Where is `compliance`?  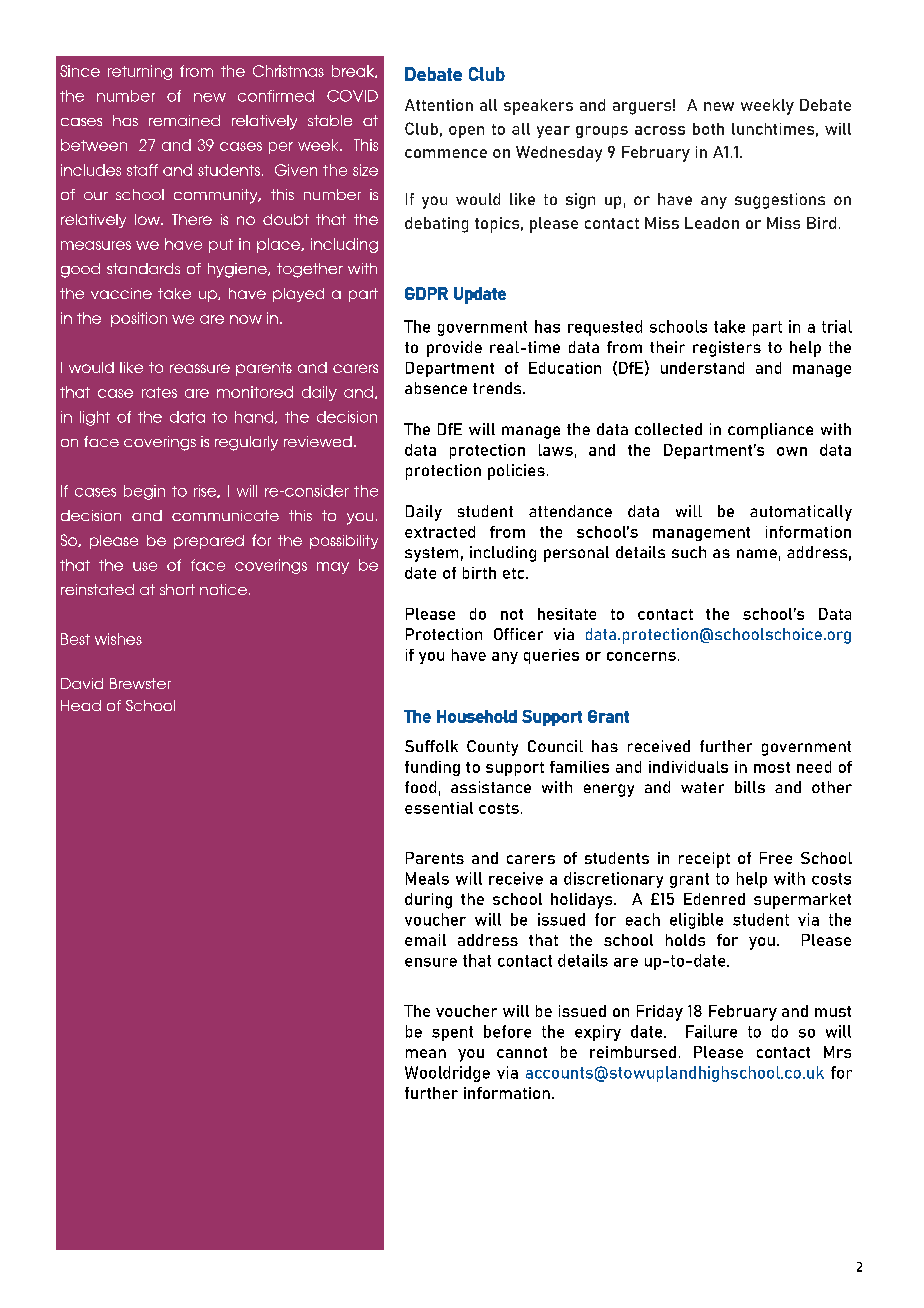
compliance is located at coordinates (770, 431).
